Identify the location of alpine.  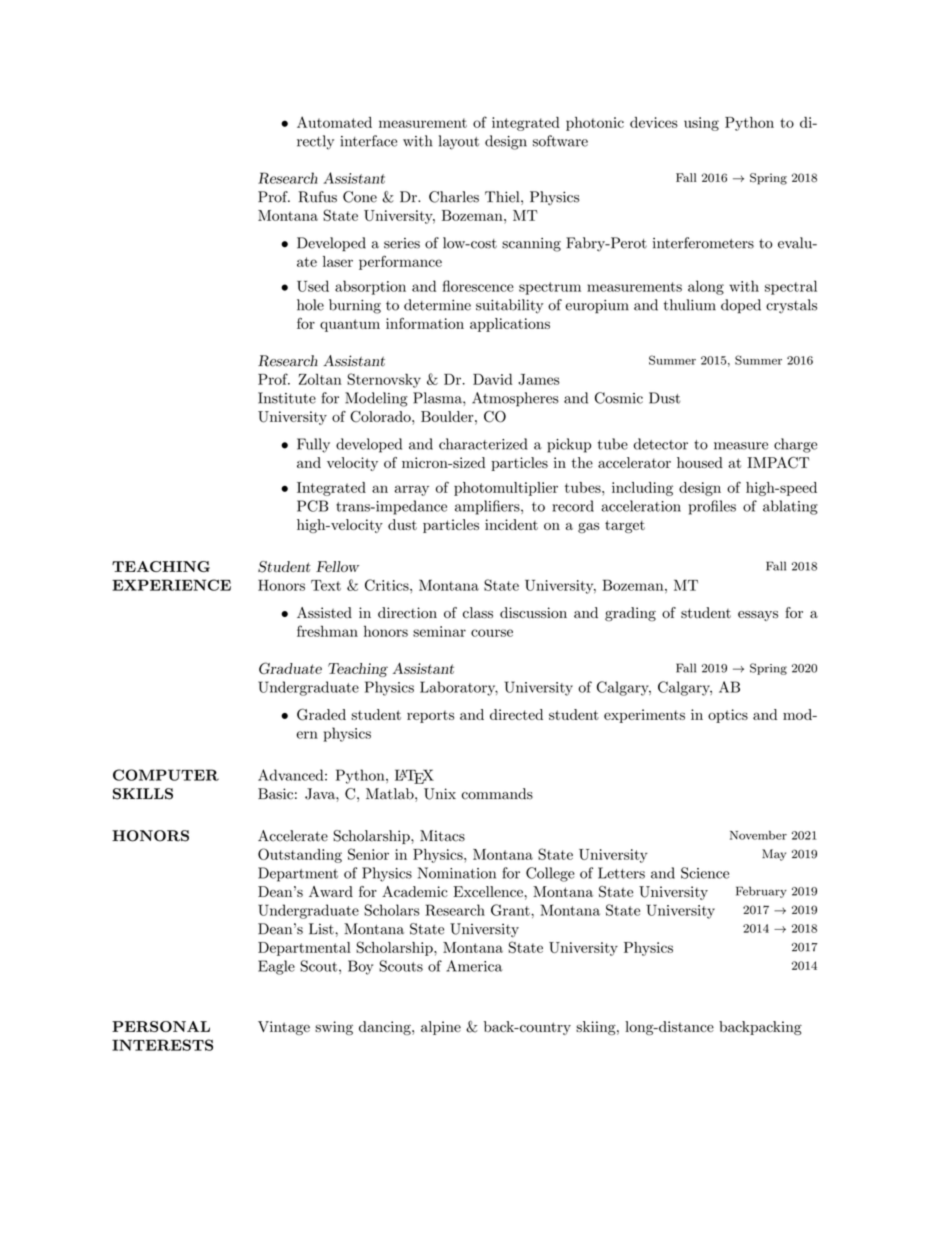
(441, 1028).
